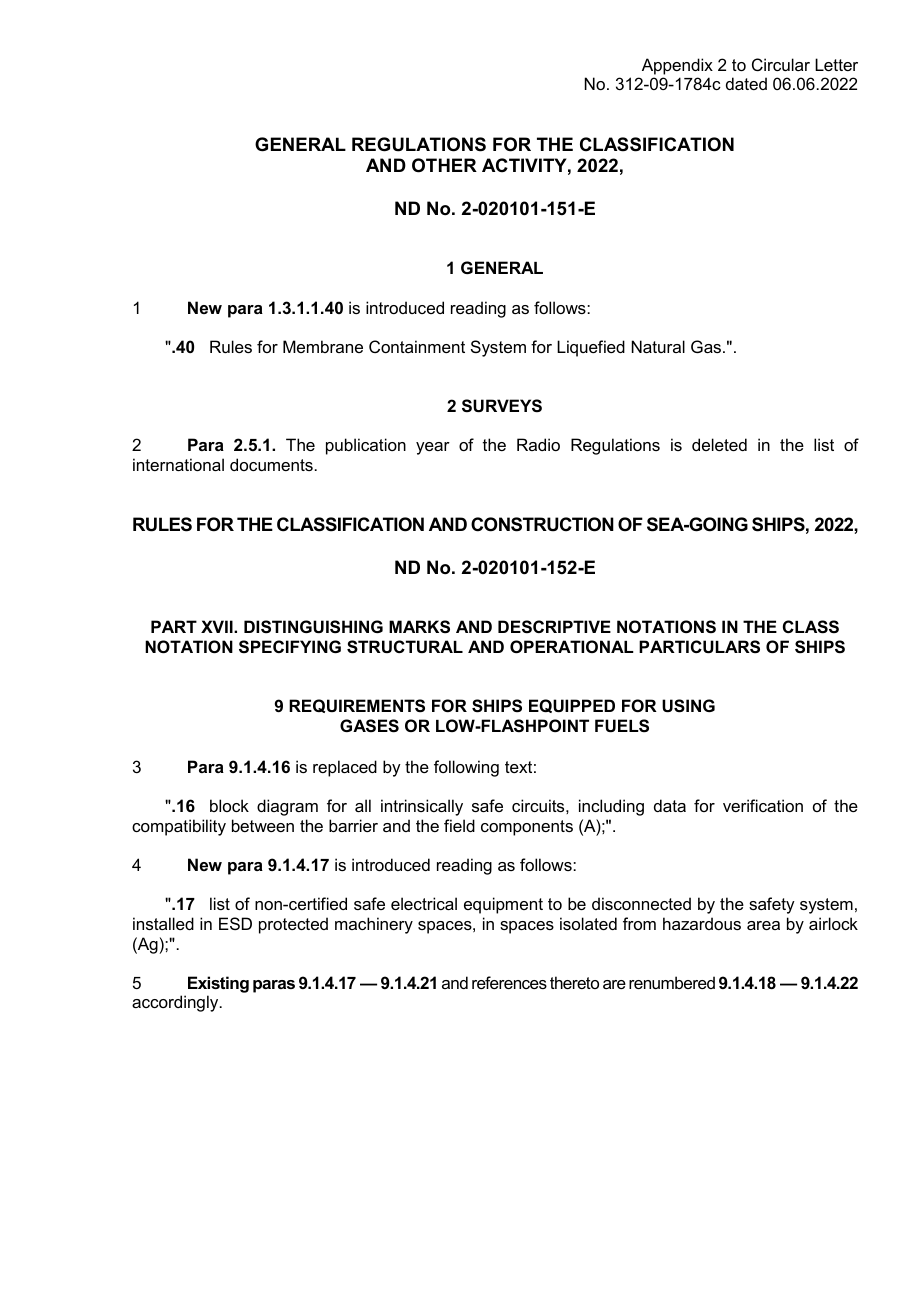  What do you see at coordinates (444, 165) in the screenshot?
I see `OTHER` at bounding box center [444, 165].
